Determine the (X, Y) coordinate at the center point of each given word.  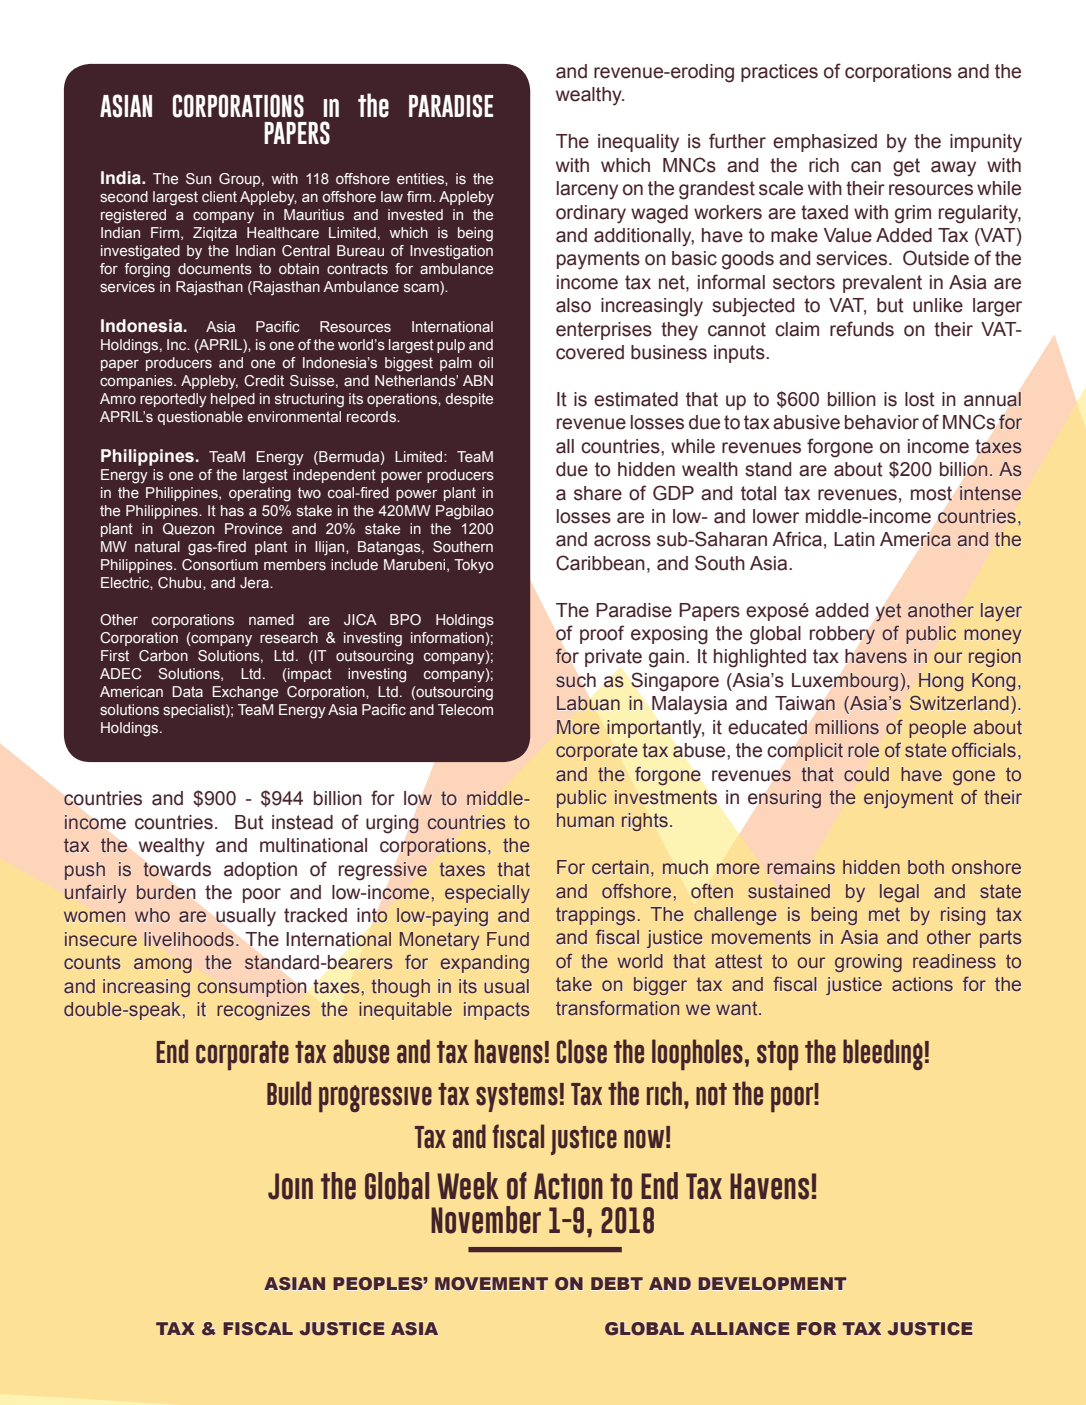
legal (899, 893)
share (598, 493)
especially (487, 894)
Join (290, 1186)
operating (260, 494)
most (931, 493)
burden (166, 892)
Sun (198, 179)
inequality (638, 143)
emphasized (825, 143)
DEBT (617, 1283)
